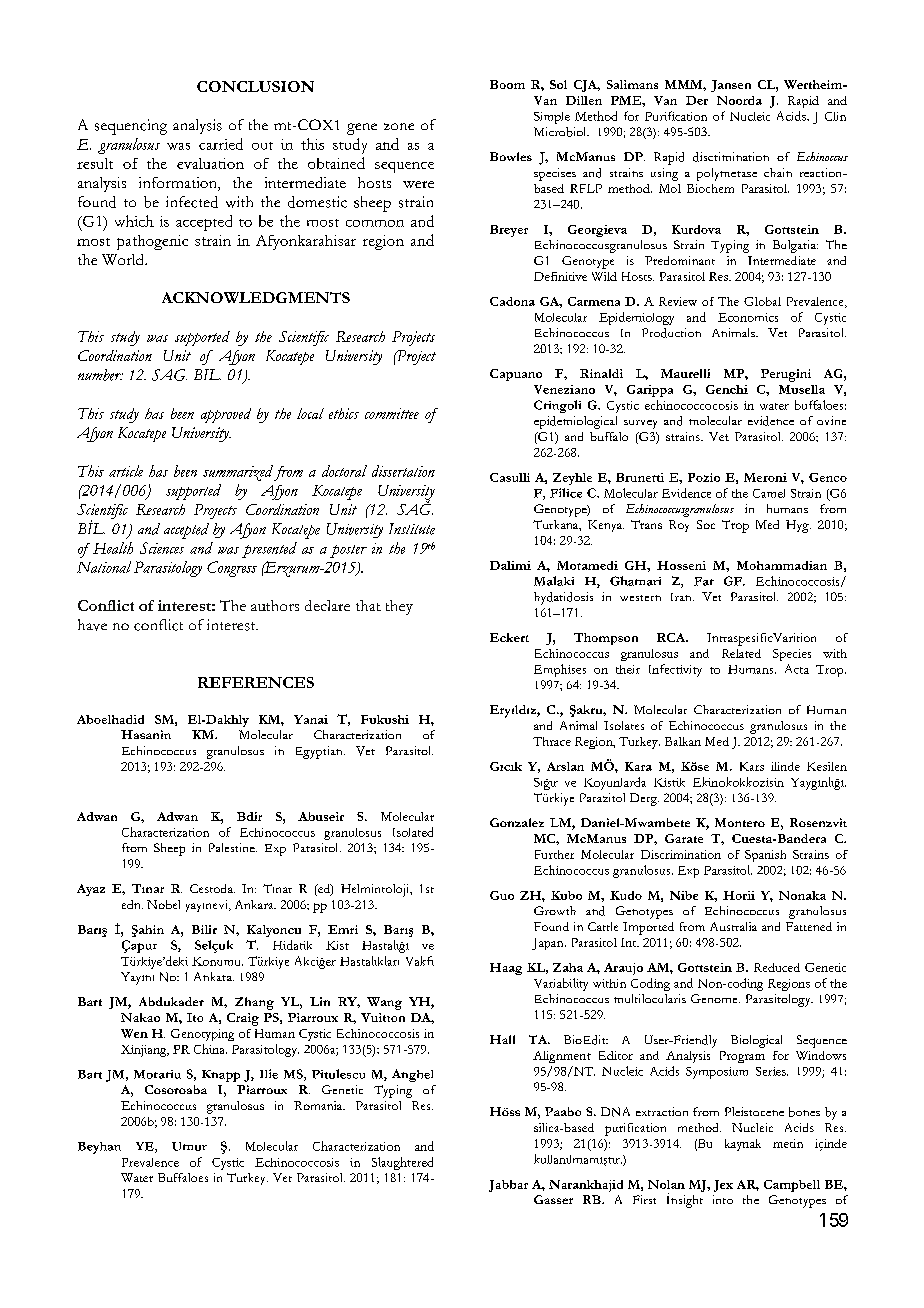 Image resolution: width=924 pixels, height=1308 pixels. I want to click on sequencing, so click(131, 127).
